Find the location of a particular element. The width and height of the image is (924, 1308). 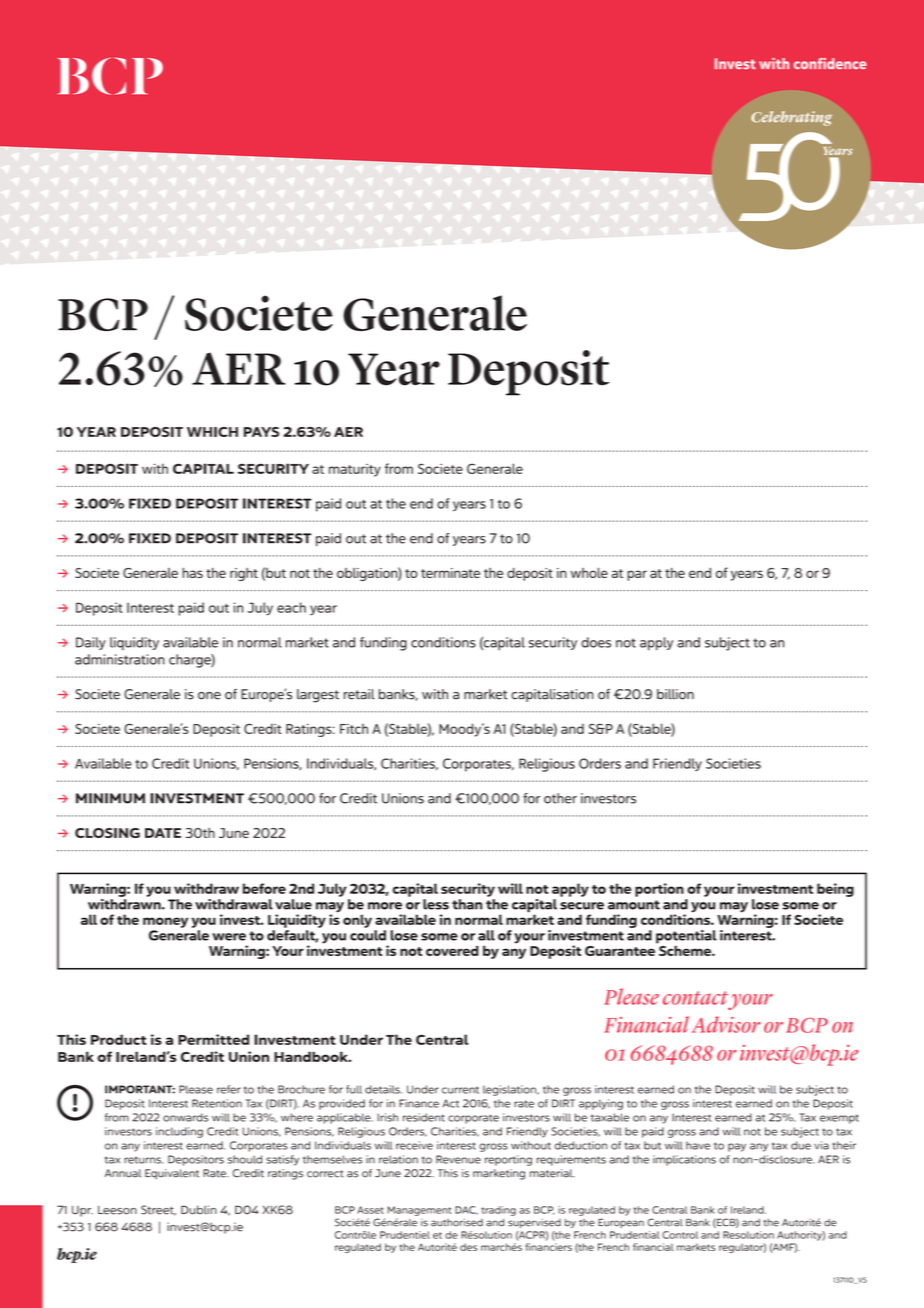

whole is located at coordinates (589, 573).
